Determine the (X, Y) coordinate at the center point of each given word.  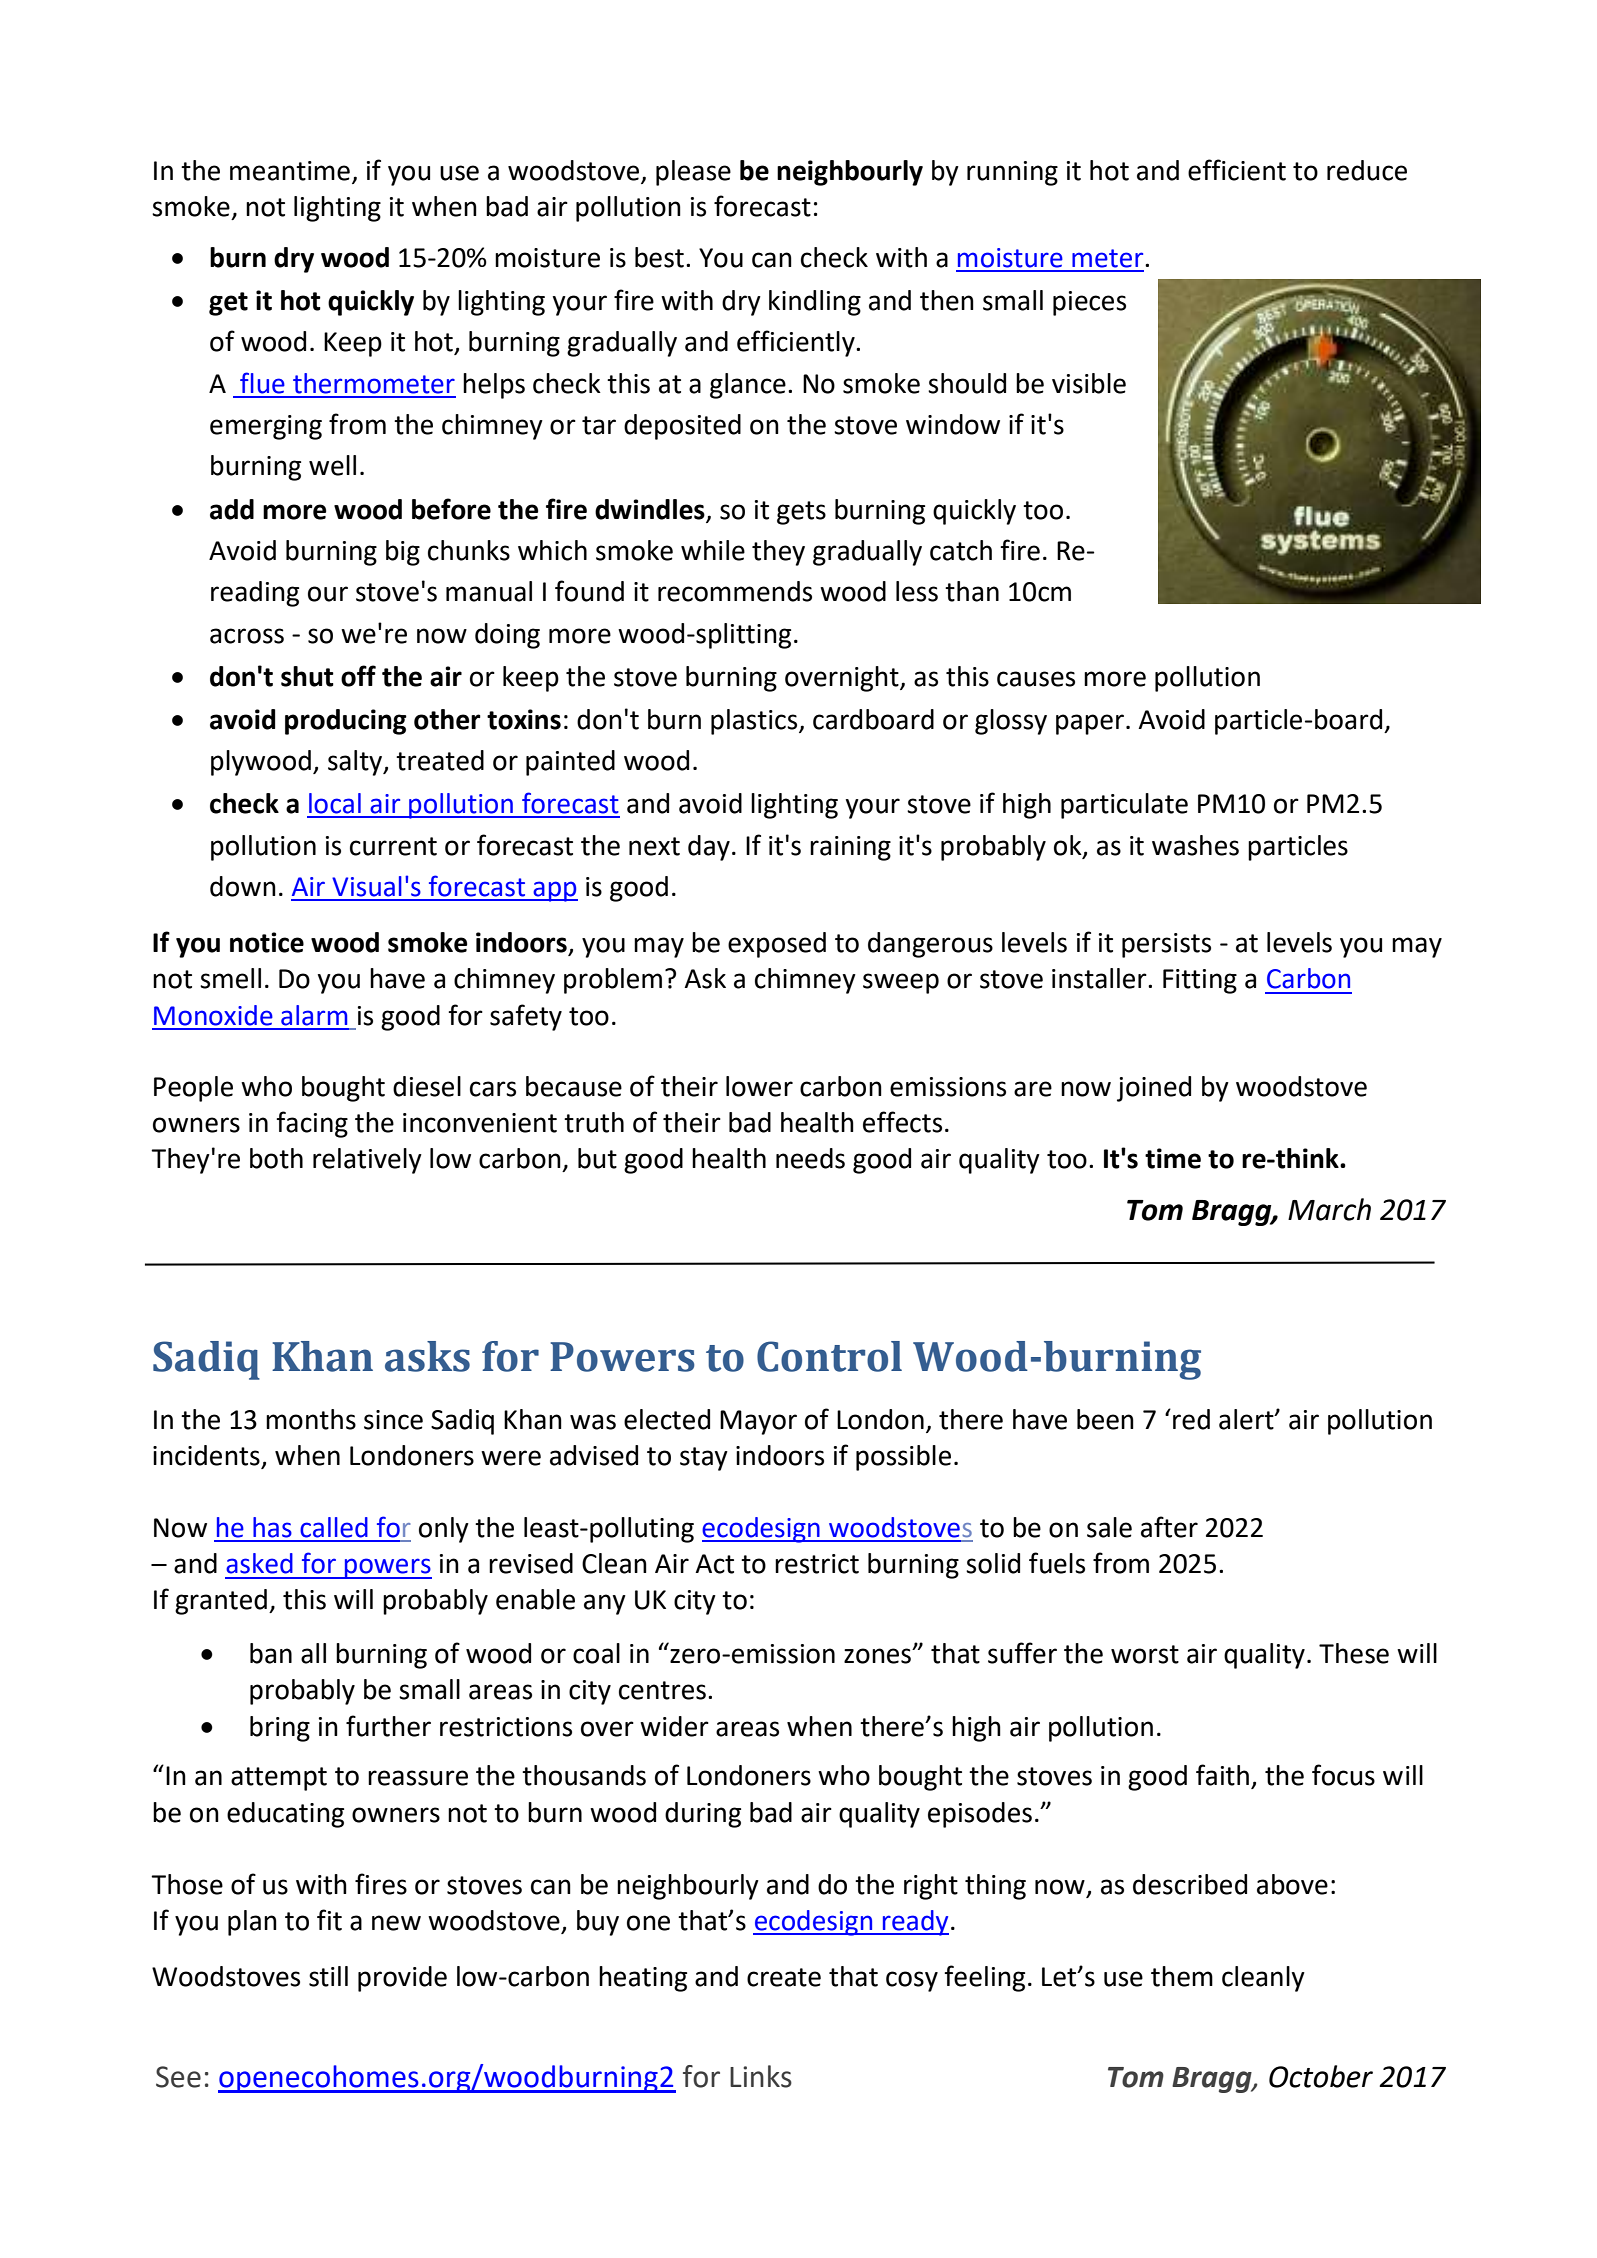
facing (312, 1124)
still (328, 1976)
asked (259, 1563)
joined (1154, 1089)
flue (262, 383)
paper (1090, 724)
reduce (1367, 170)
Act (714, 1564)
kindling (815, 303)
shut (307, 676)
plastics (755, 722)
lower (759, 1086)
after (1169, 1527)
